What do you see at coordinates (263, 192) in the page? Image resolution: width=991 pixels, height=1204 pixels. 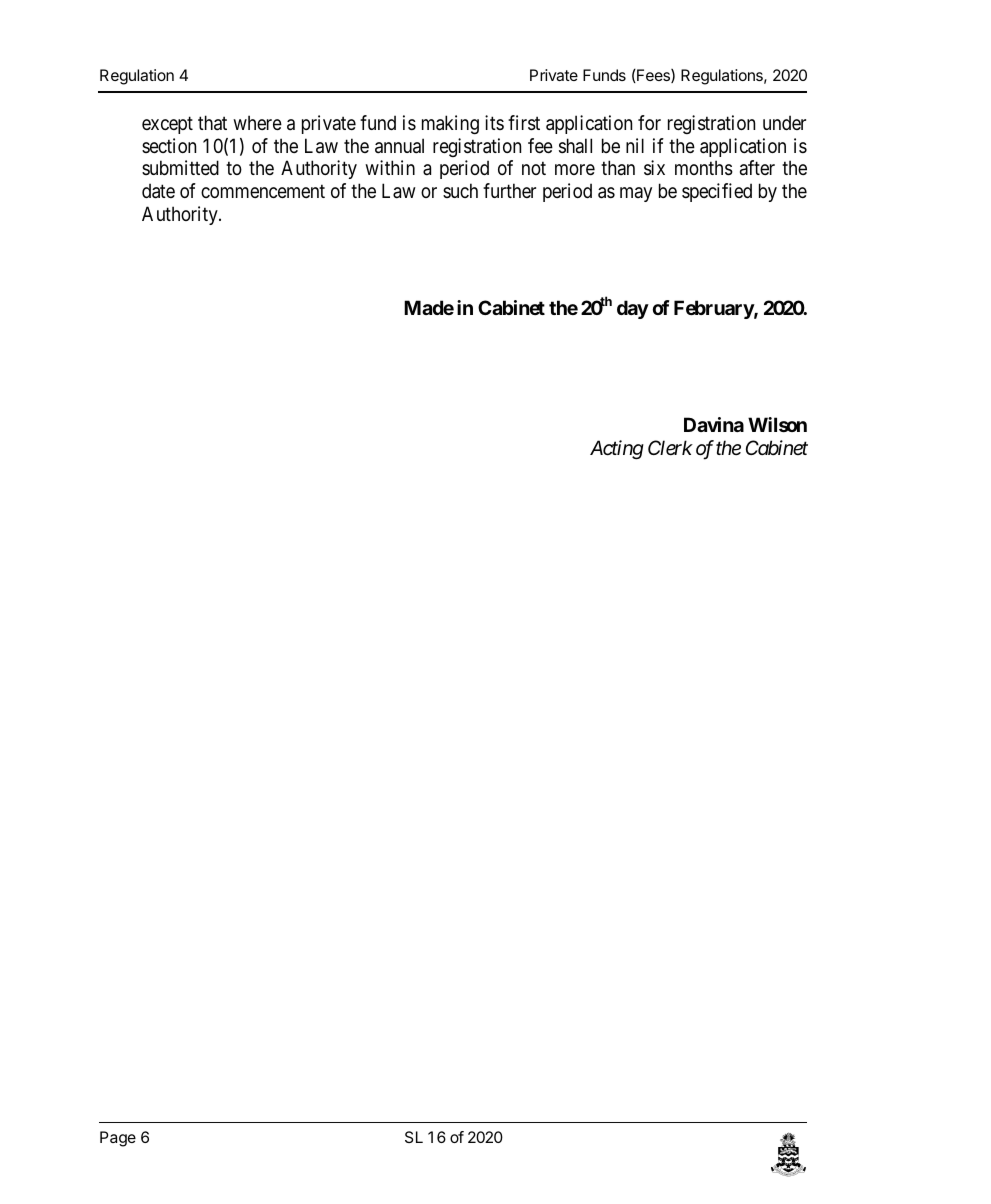 I see `commencement` at bounding box center [263, 192].
